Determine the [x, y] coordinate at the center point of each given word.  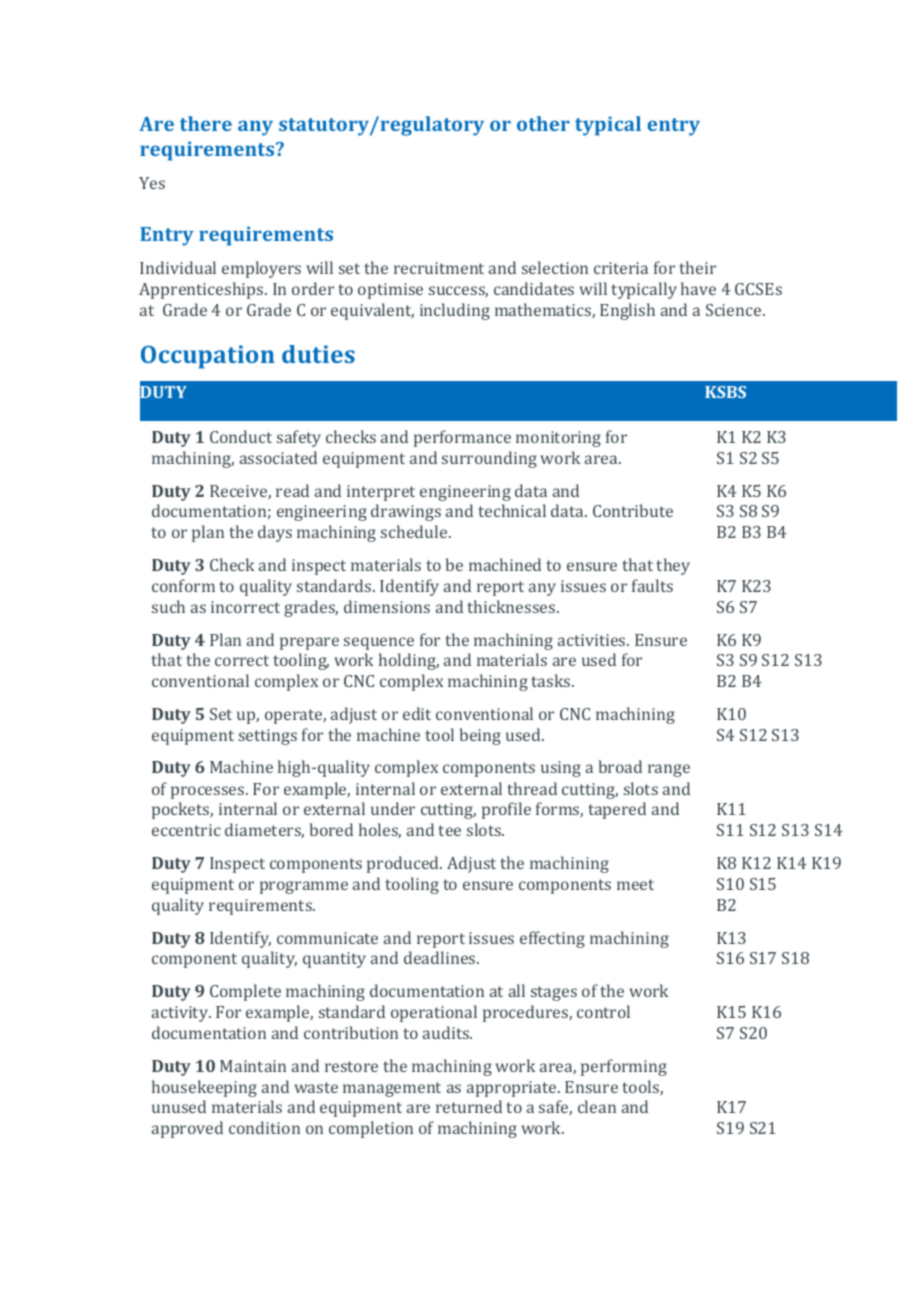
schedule [415, 531]
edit [417, 713]
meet [635, 884]
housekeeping [204, 1088]
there [206, 123]
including [455, 311]
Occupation [208, 357]
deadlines [441, 957]
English [627, 311]
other [543, 123]
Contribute [633, 510]
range [669, 770]
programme [304, 887]
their [697, 267]
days [275, 533]
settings [268, 737]
